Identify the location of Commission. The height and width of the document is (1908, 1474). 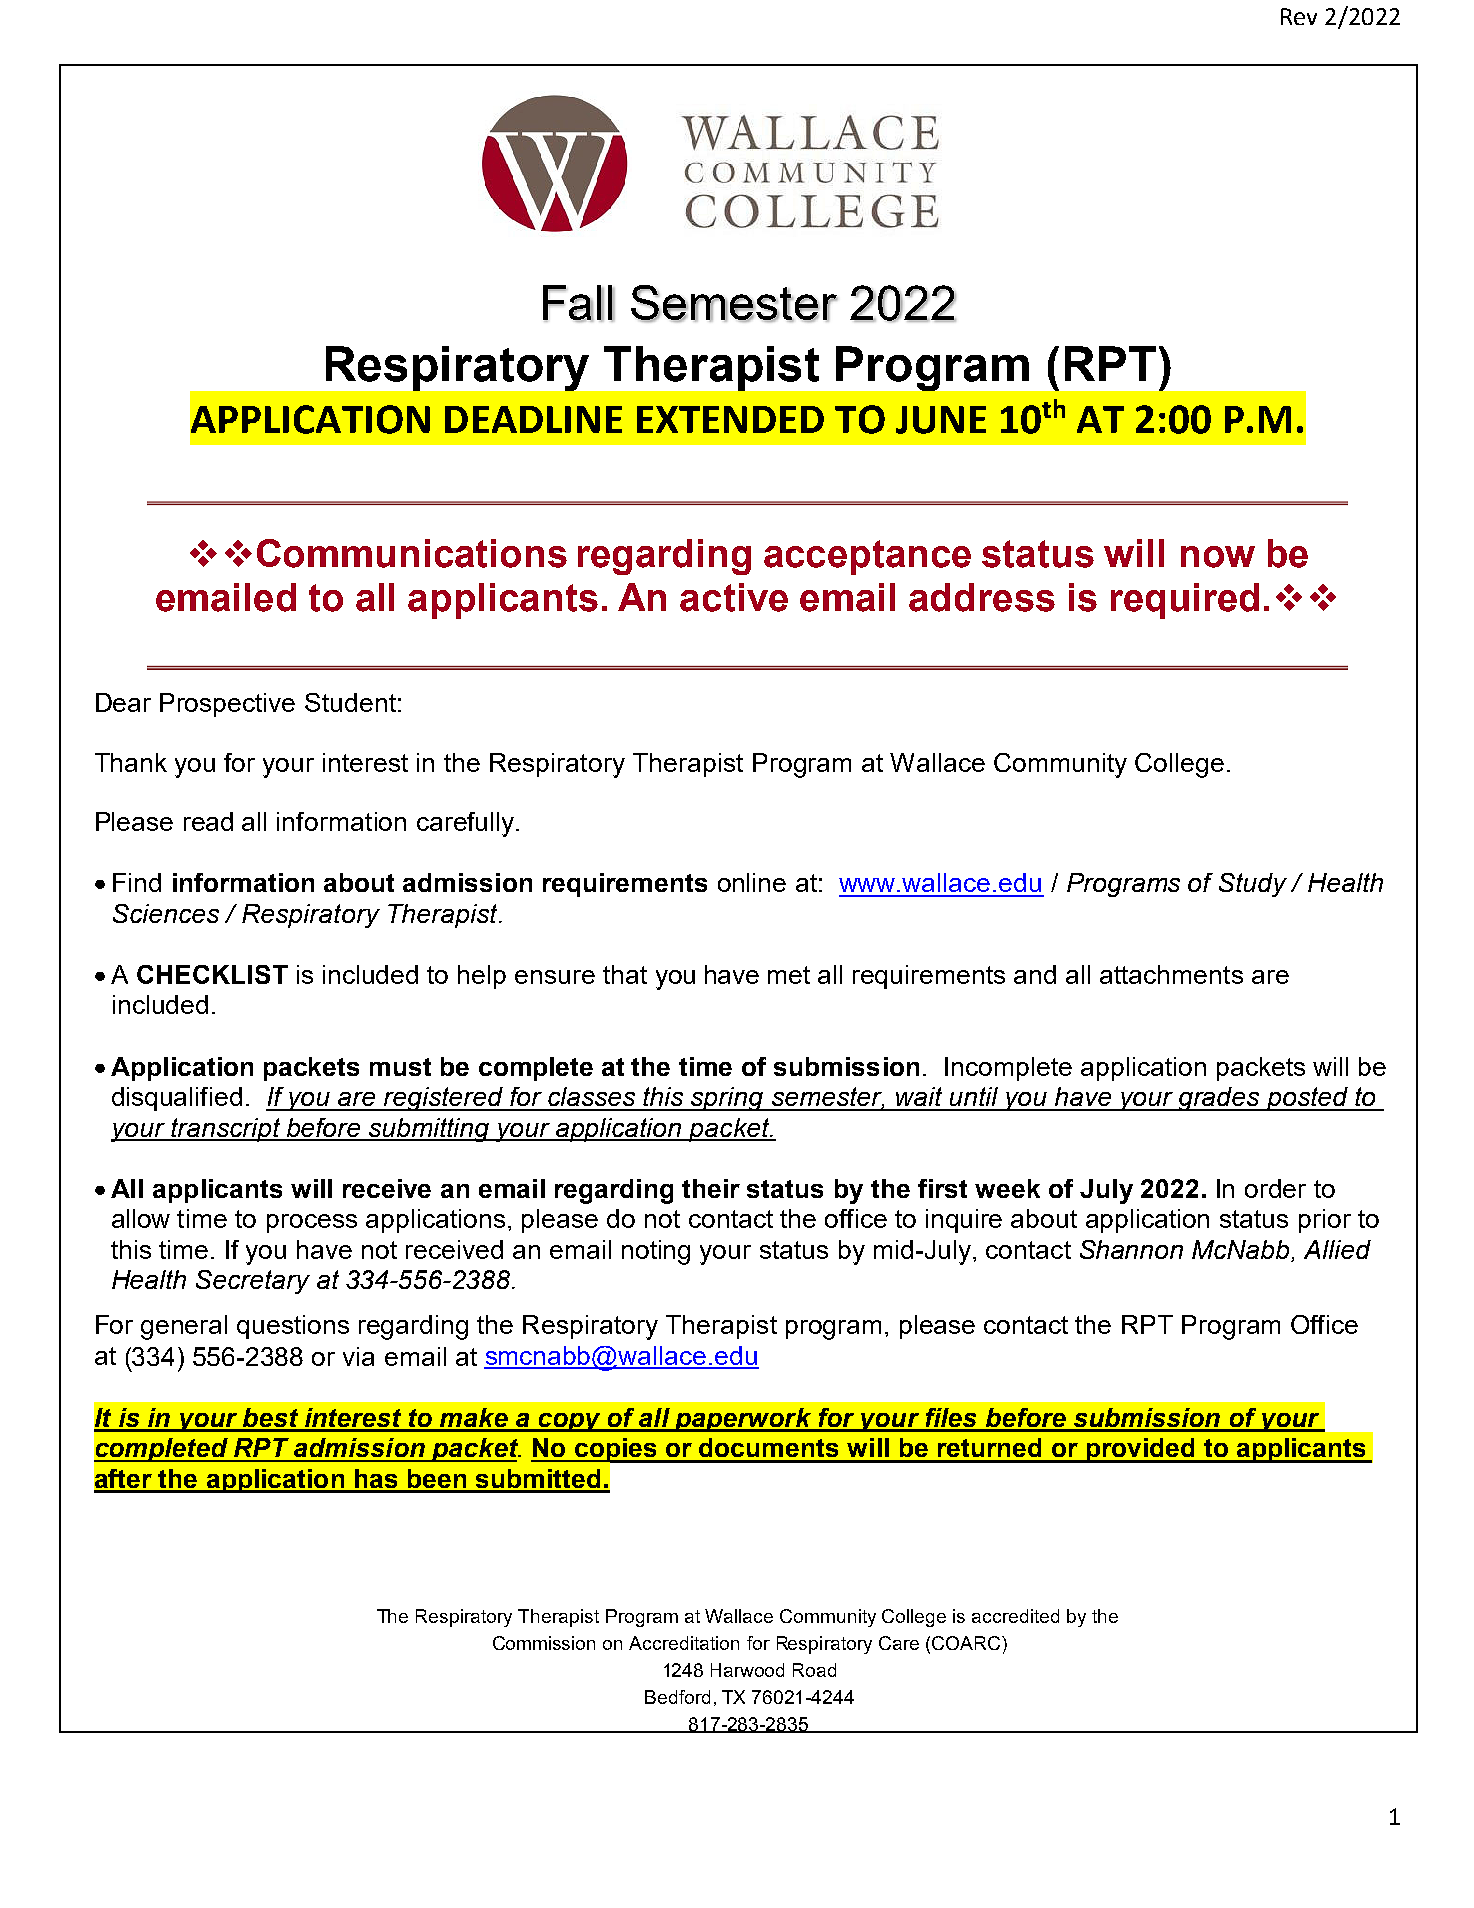
(544, 1643).
